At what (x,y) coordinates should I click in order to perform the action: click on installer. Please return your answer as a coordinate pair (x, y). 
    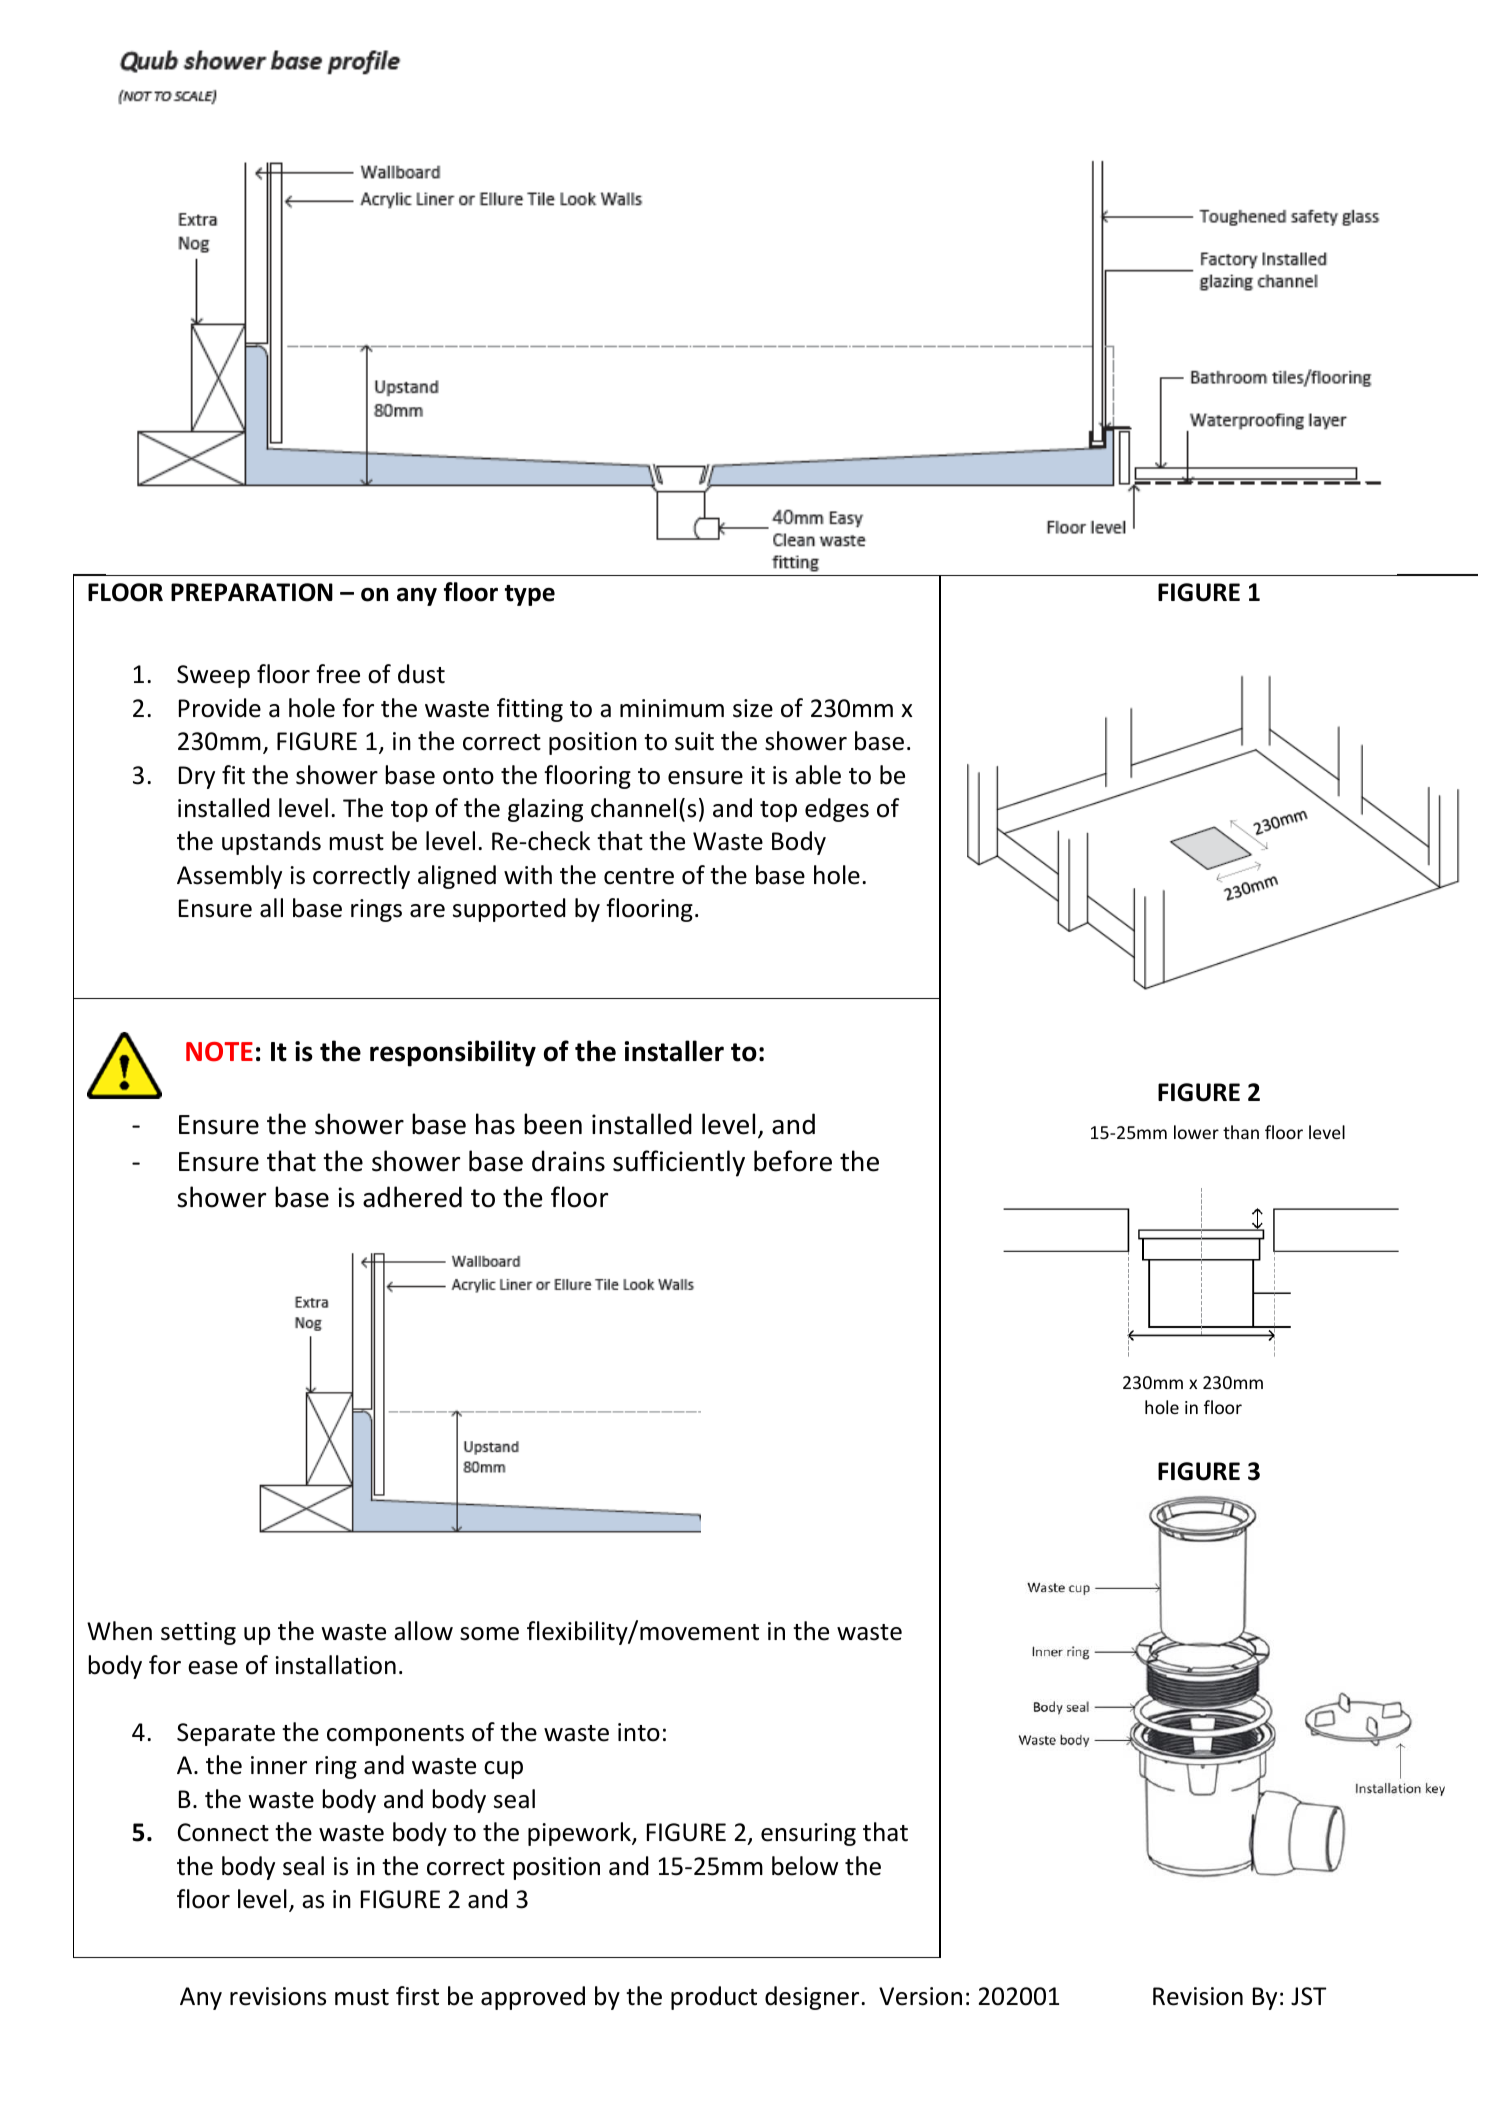
    Looking at the image, I should click on (674, 1051).
